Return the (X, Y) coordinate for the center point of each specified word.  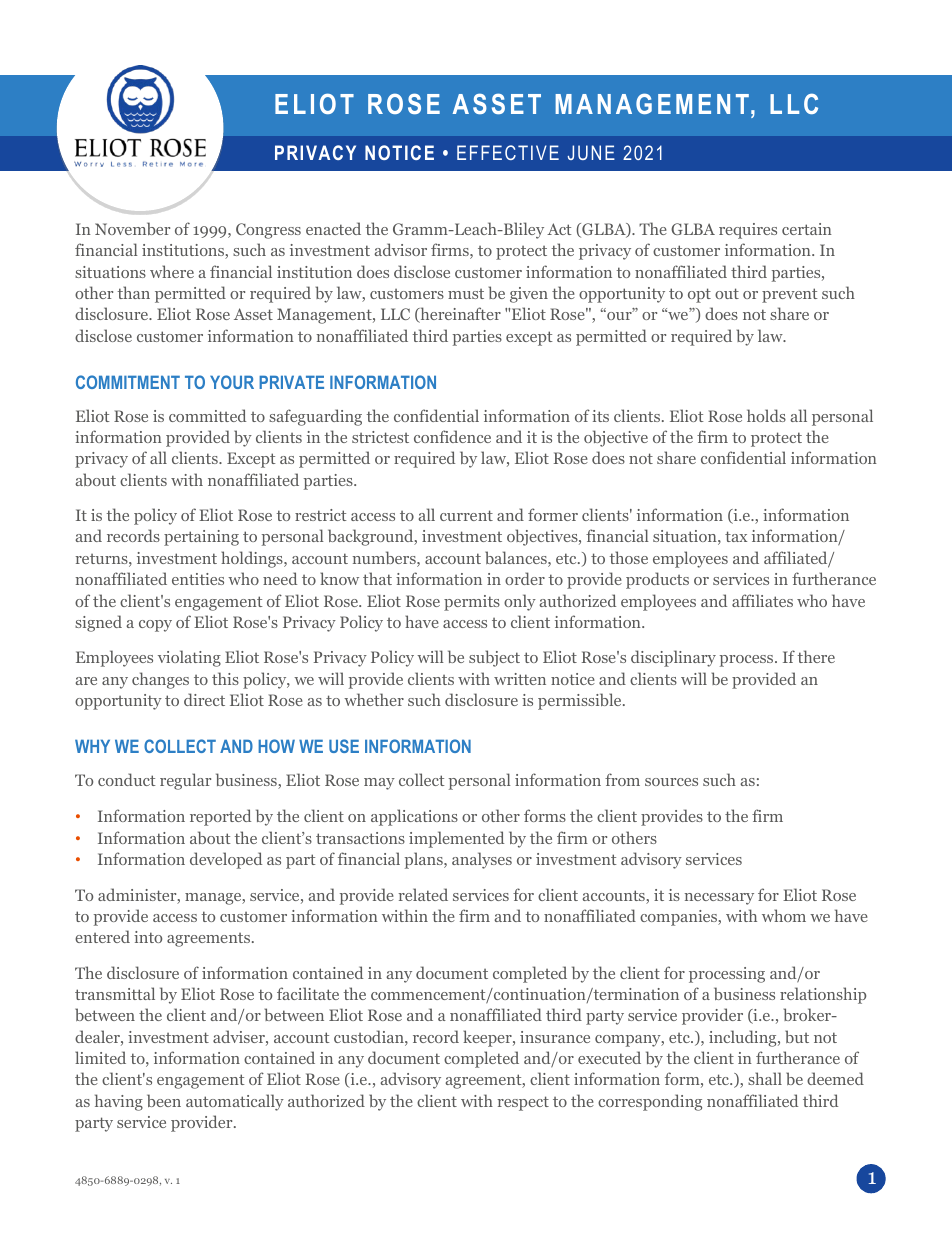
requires (748, 231)
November (132, 228)
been (164, 1100)
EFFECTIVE (508, 152)
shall (765, 1078)
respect (523, 1103)
